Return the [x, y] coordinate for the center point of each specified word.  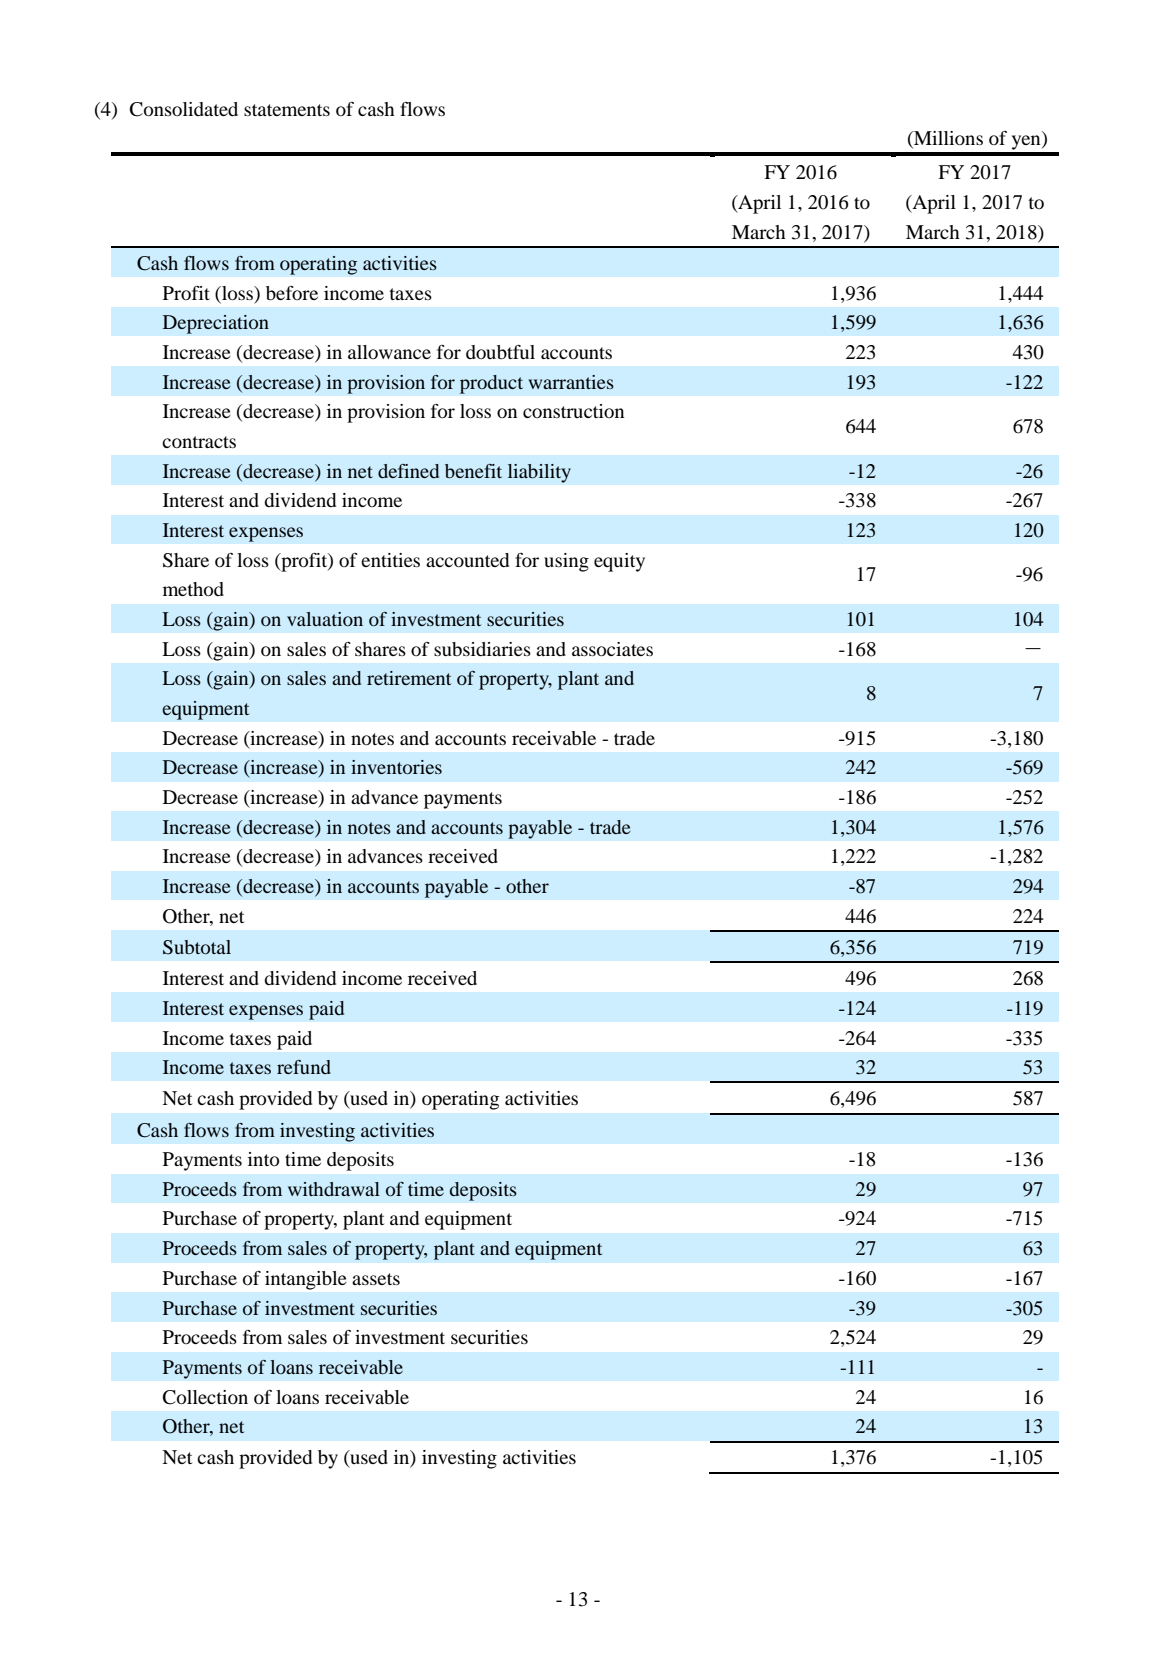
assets [376, 1279]
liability [539, 473]
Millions [947, 139]
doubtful [500, 352]
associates [612, 649]
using [566, 562]
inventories [396, 767]
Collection [205, 1397]
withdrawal [334, 1189]
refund [304, 1067]
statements [287, 110]
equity [619, 562]
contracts [199, 442]
